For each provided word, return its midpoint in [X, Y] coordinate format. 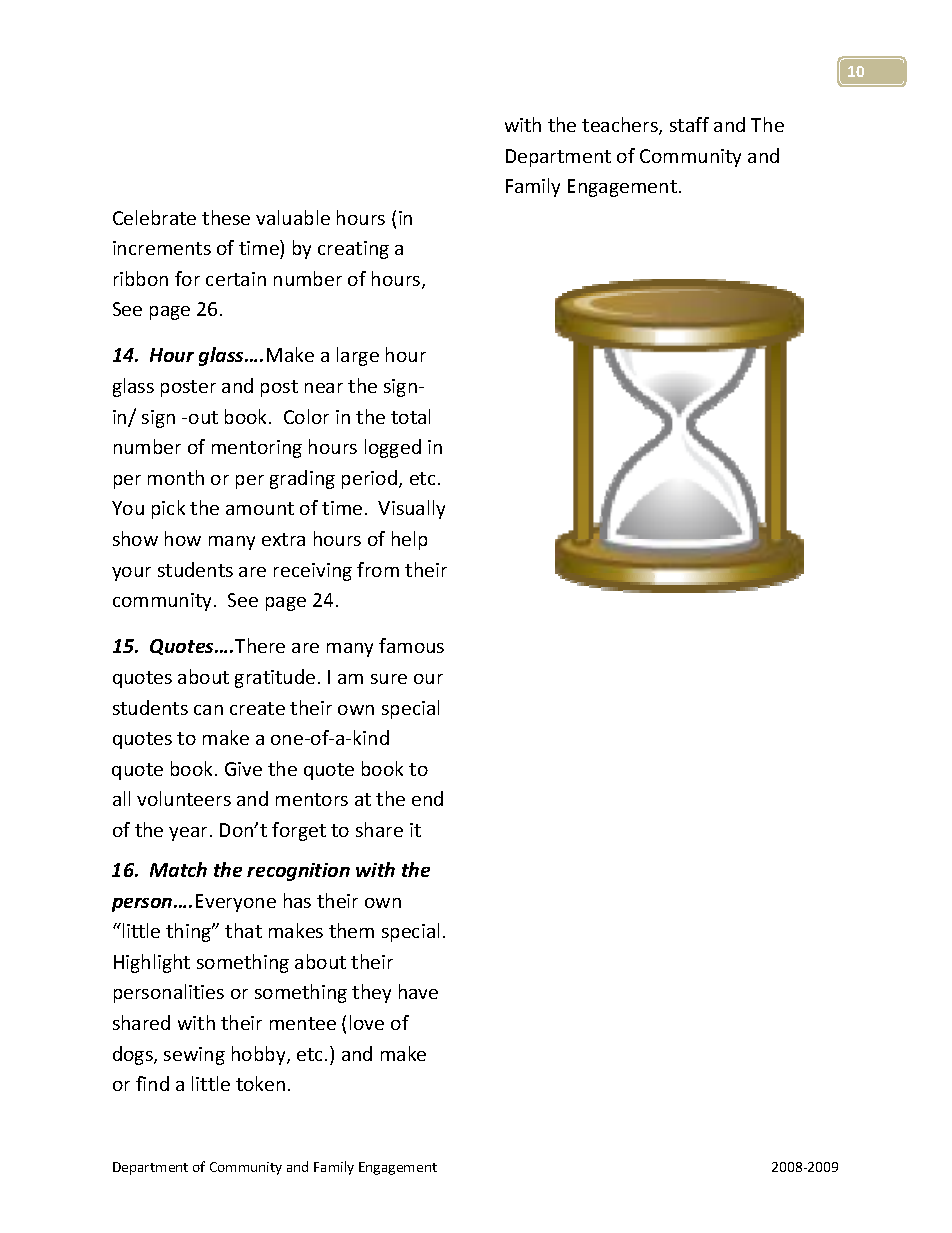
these [226, 217]
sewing [194, 1056]
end [427, 798]
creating [353, 250]
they [371, 993]
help [409, 540]
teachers [621, 126]
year [188, 834]
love [367, 1022]
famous [411, 645]
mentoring [257, 449]
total [410, 416]
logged [393, 448]
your [131, 574]
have [418, 991]
